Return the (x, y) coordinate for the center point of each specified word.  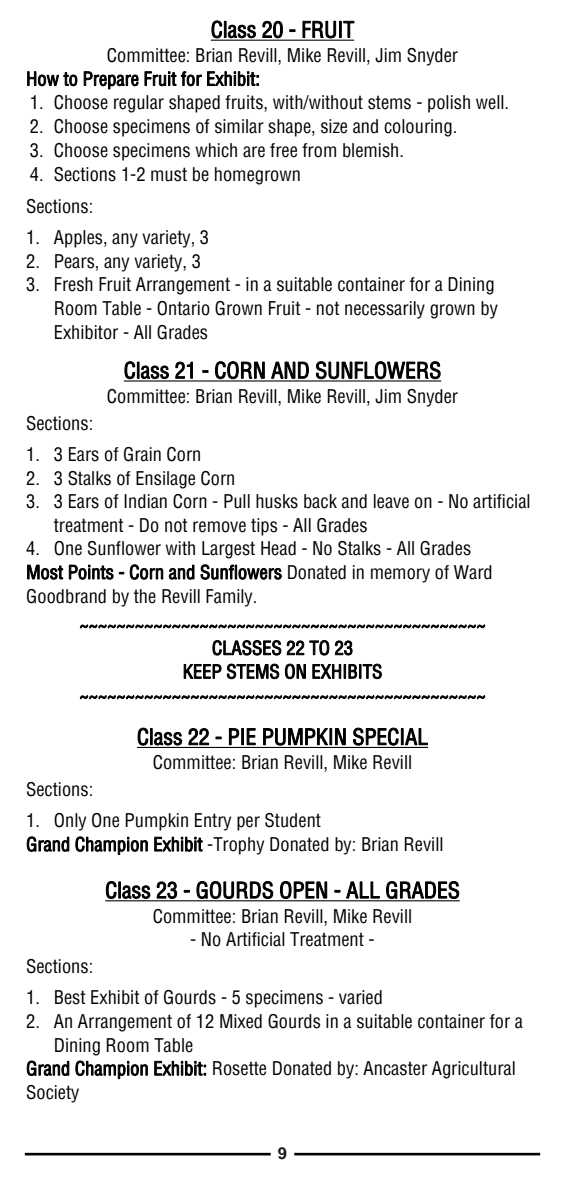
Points (91, 572)
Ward (473, 572)
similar (239, 126)
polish (449, 104)
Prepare (111, 80)
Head (278, 548)
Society (53, 1094)
